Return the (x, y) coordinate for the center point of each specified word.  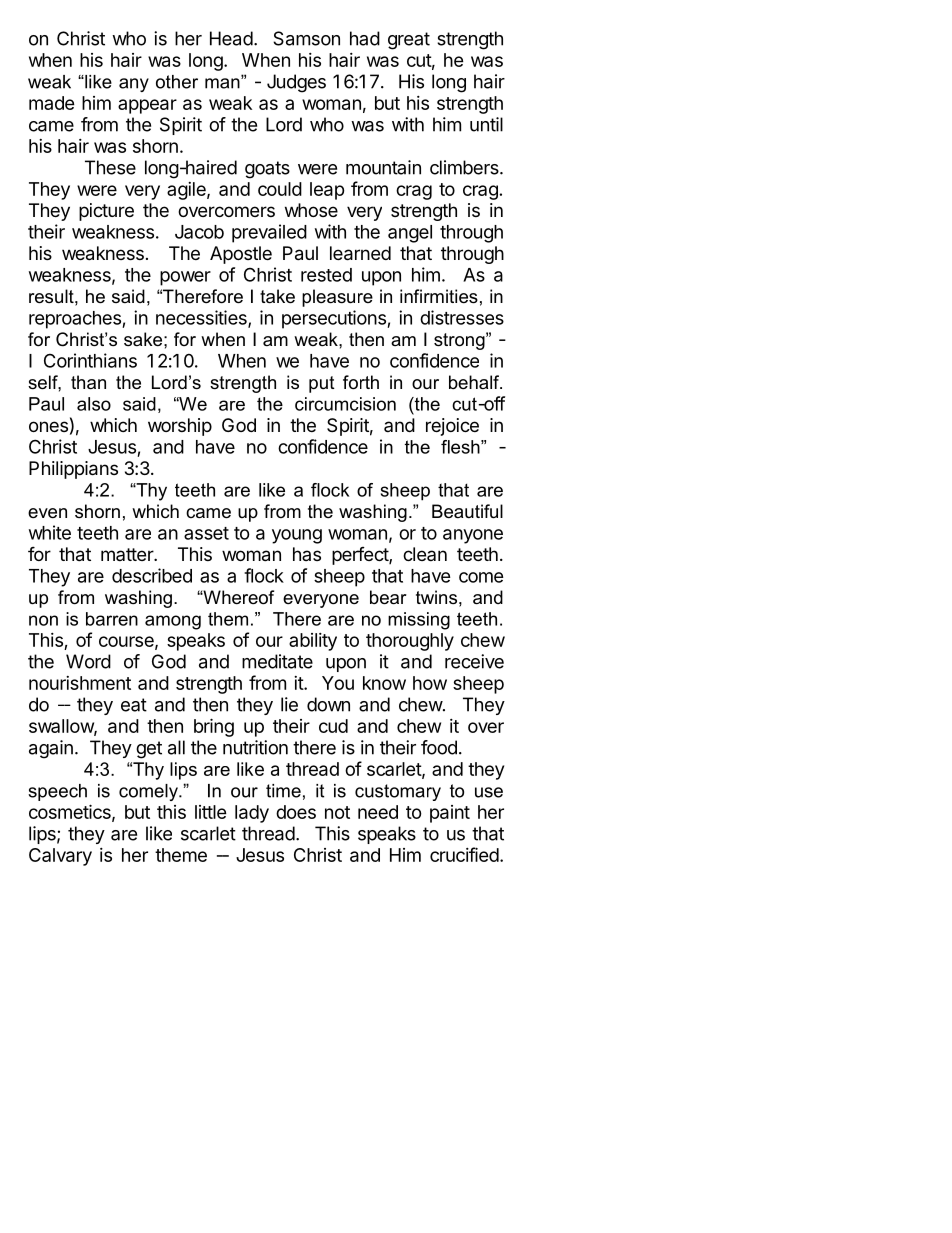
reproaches (76, 320)
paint (450, 814)
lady (252, 814)
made (52, 103)
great (409, 41)
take (277, 296)
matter (128, 554)
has (307, 554)
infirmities (439, 296)
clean (425, 554)
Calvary (60, 857)
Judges (296, 83)
